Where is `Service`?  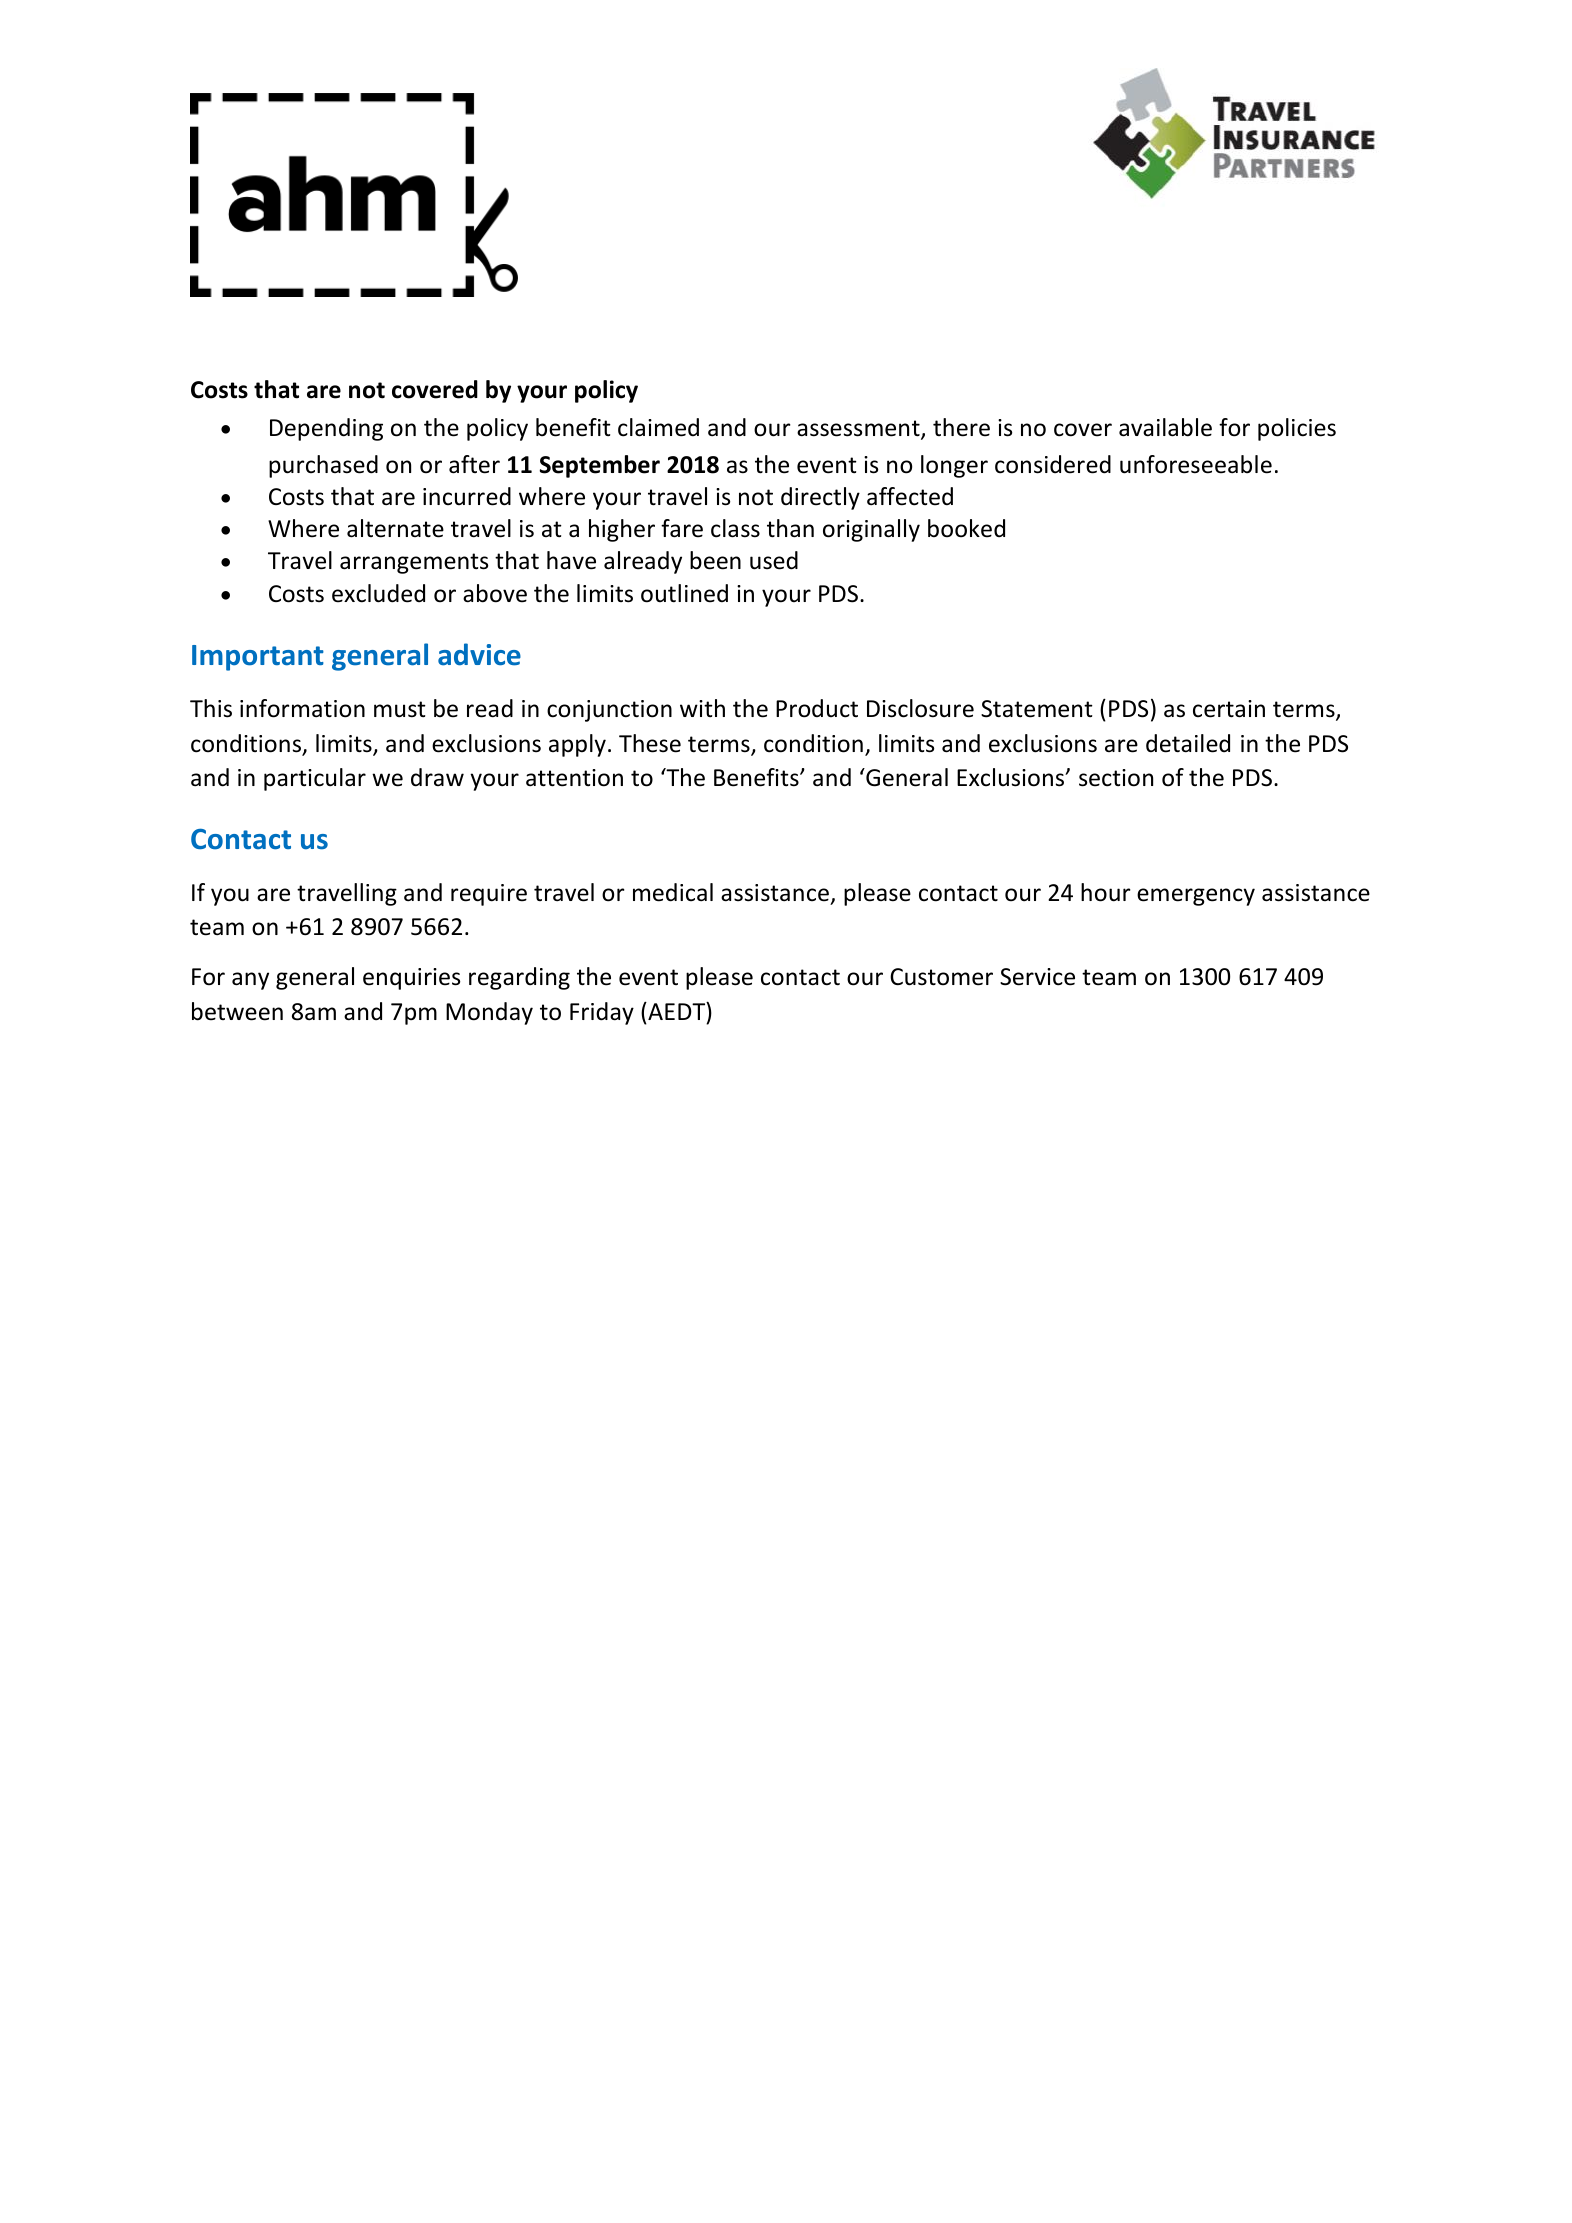 Service is located at coordinates (1037, 977).
